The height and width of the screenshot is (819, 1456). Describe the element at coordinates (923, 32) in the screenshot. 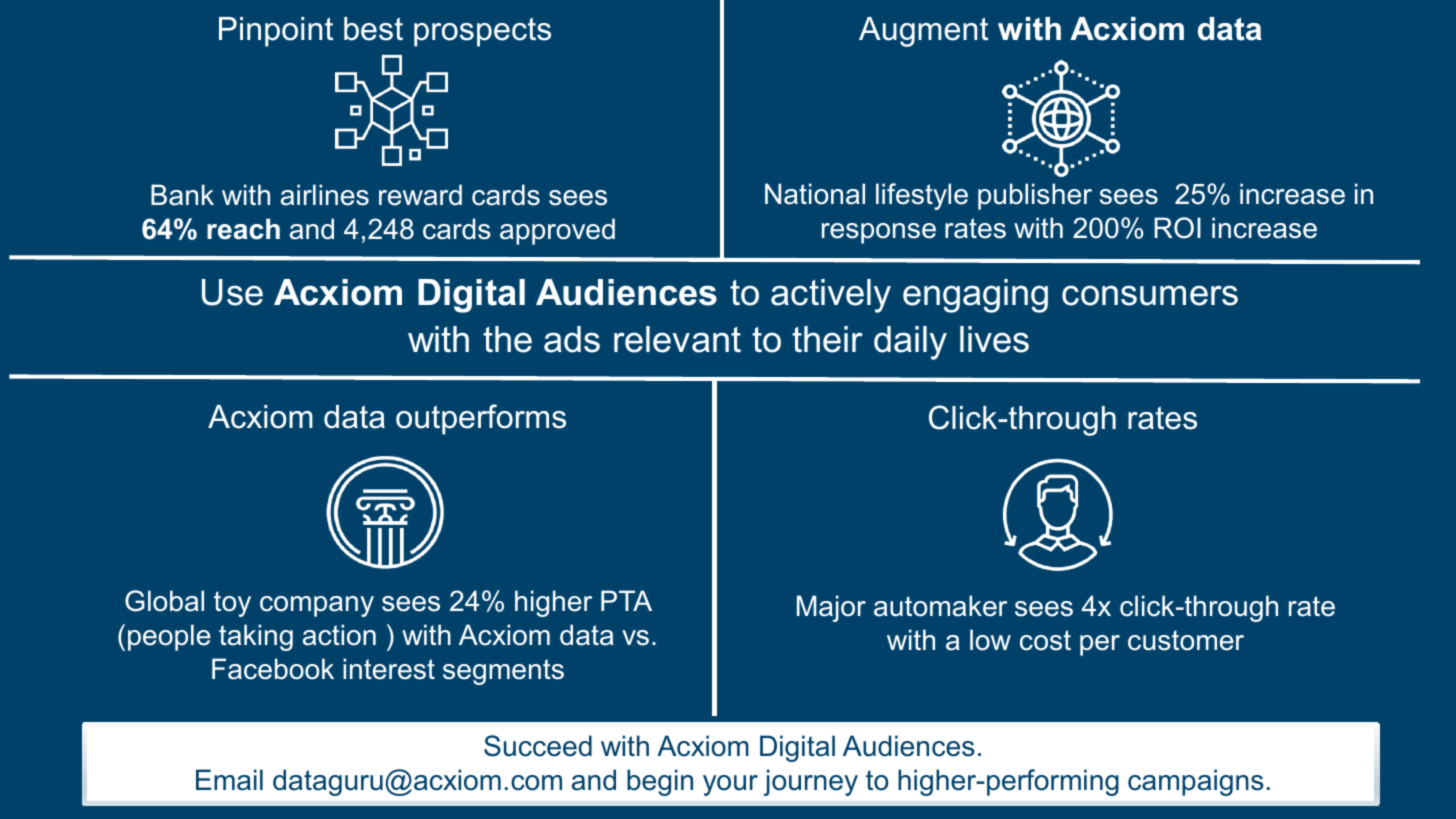

I see `Augment` at that location.
